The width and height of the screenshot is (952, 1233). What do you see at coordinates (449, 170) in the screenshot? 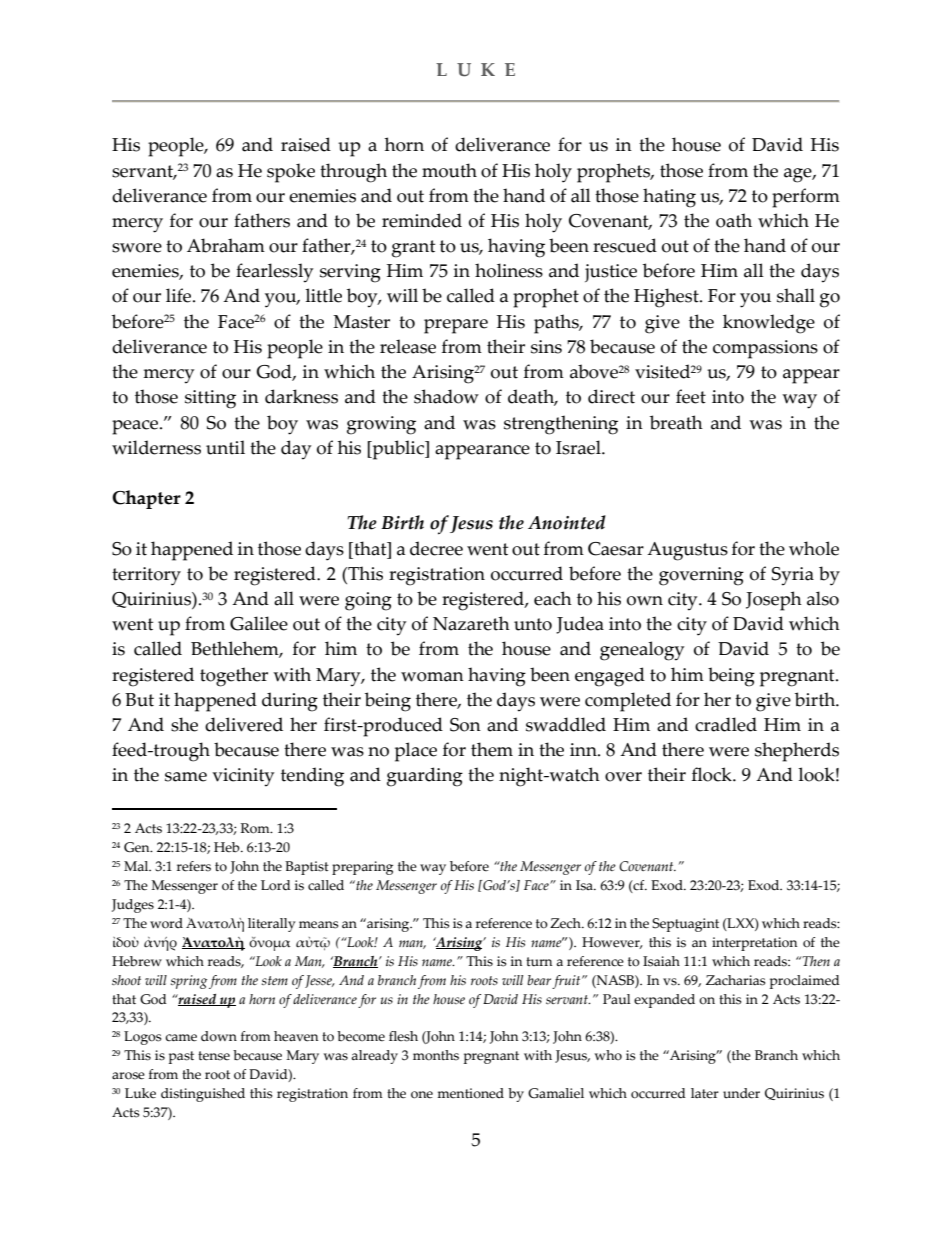
I see `mouth` at bounding box center [449, 170].
